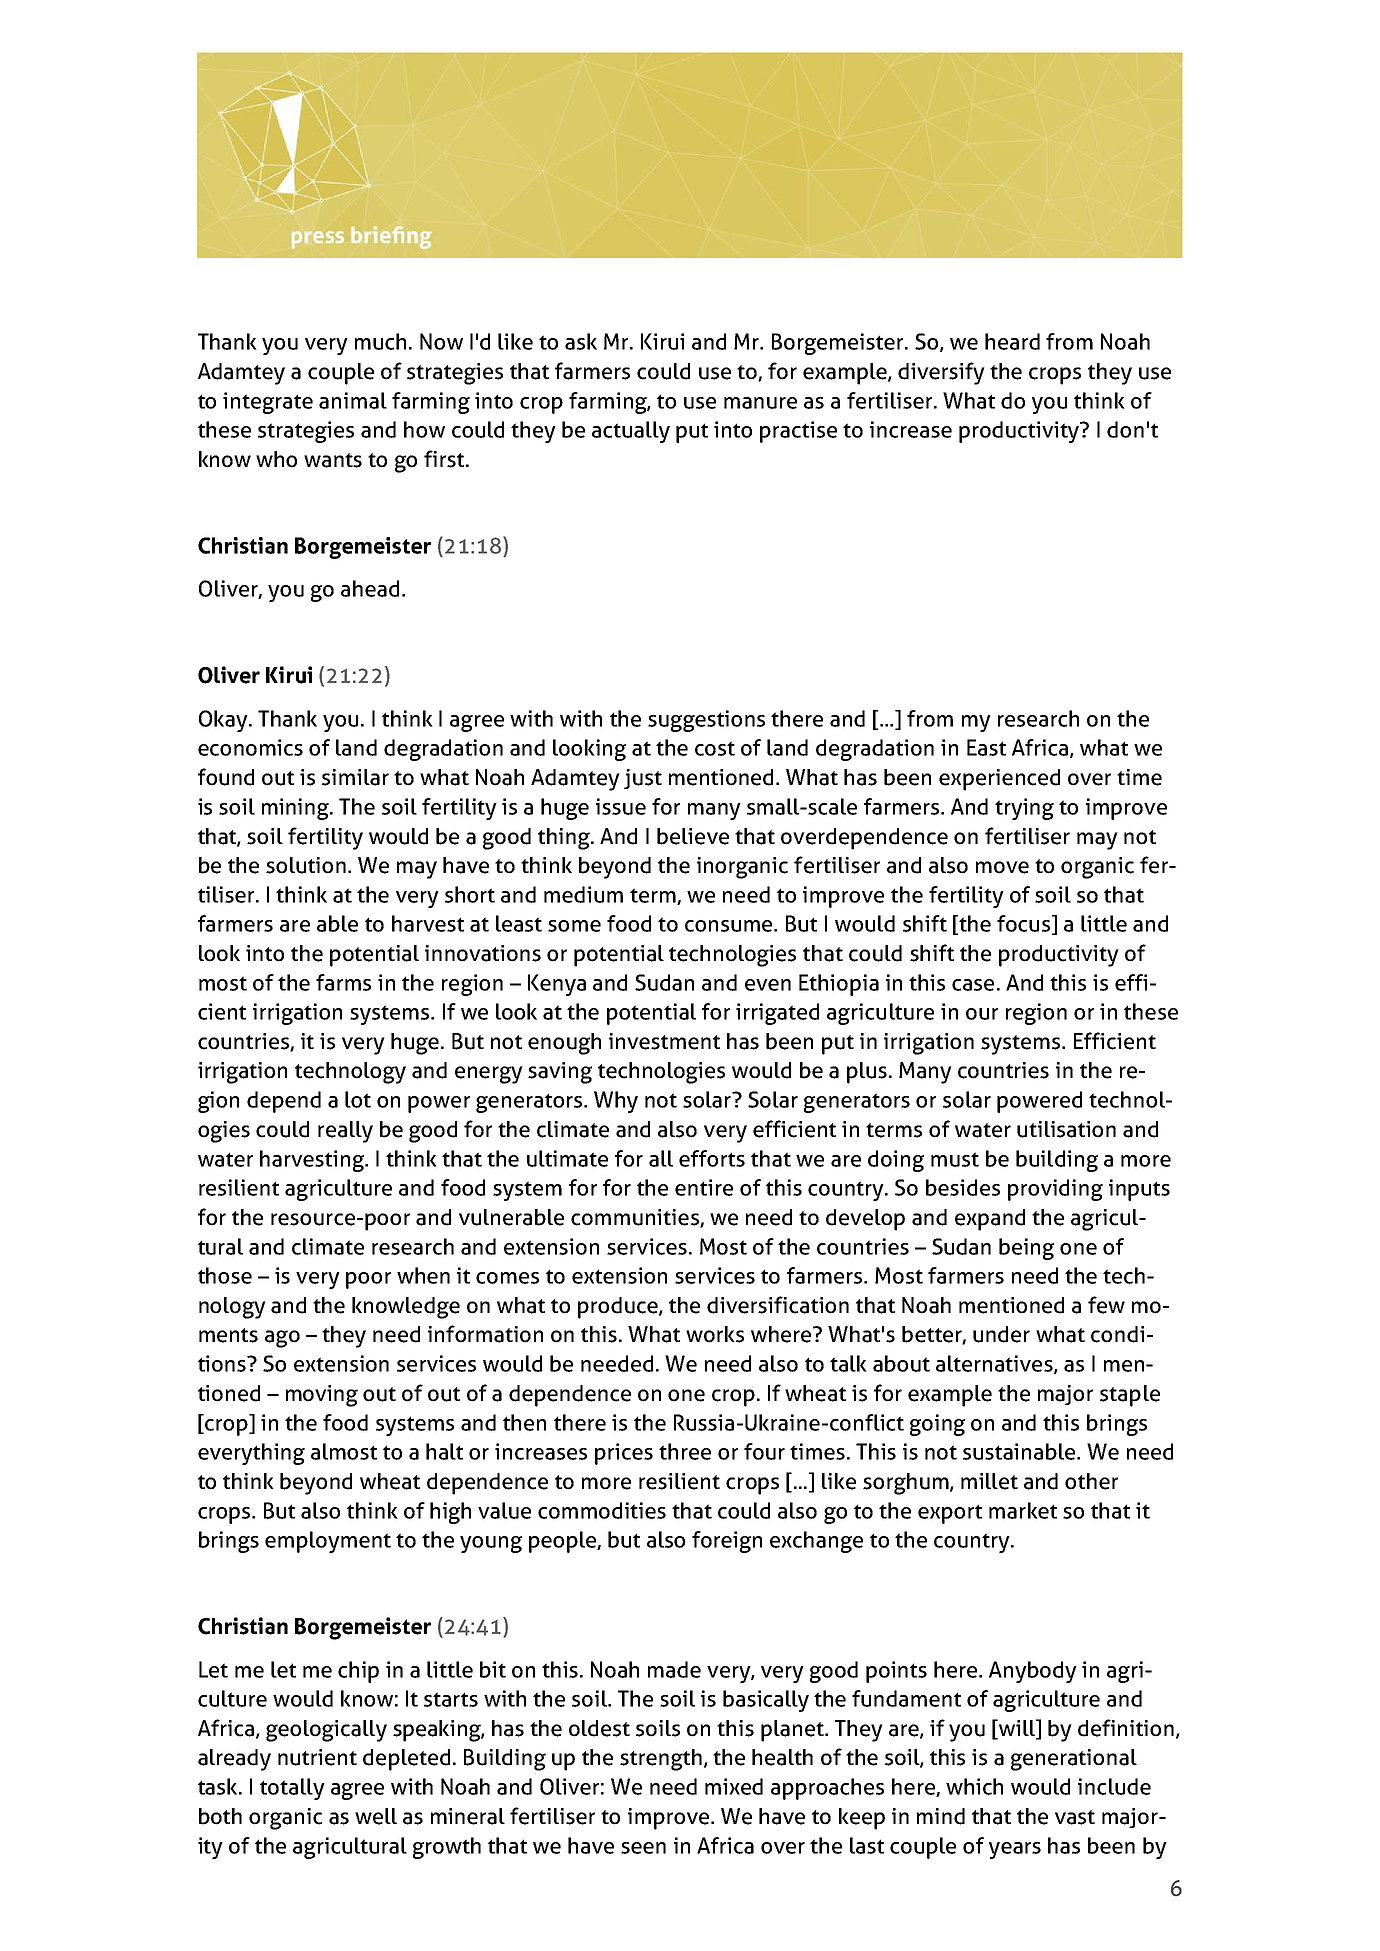  Describe the element at coordinates (292, 1789) in the document. I see `totally` at that location.
